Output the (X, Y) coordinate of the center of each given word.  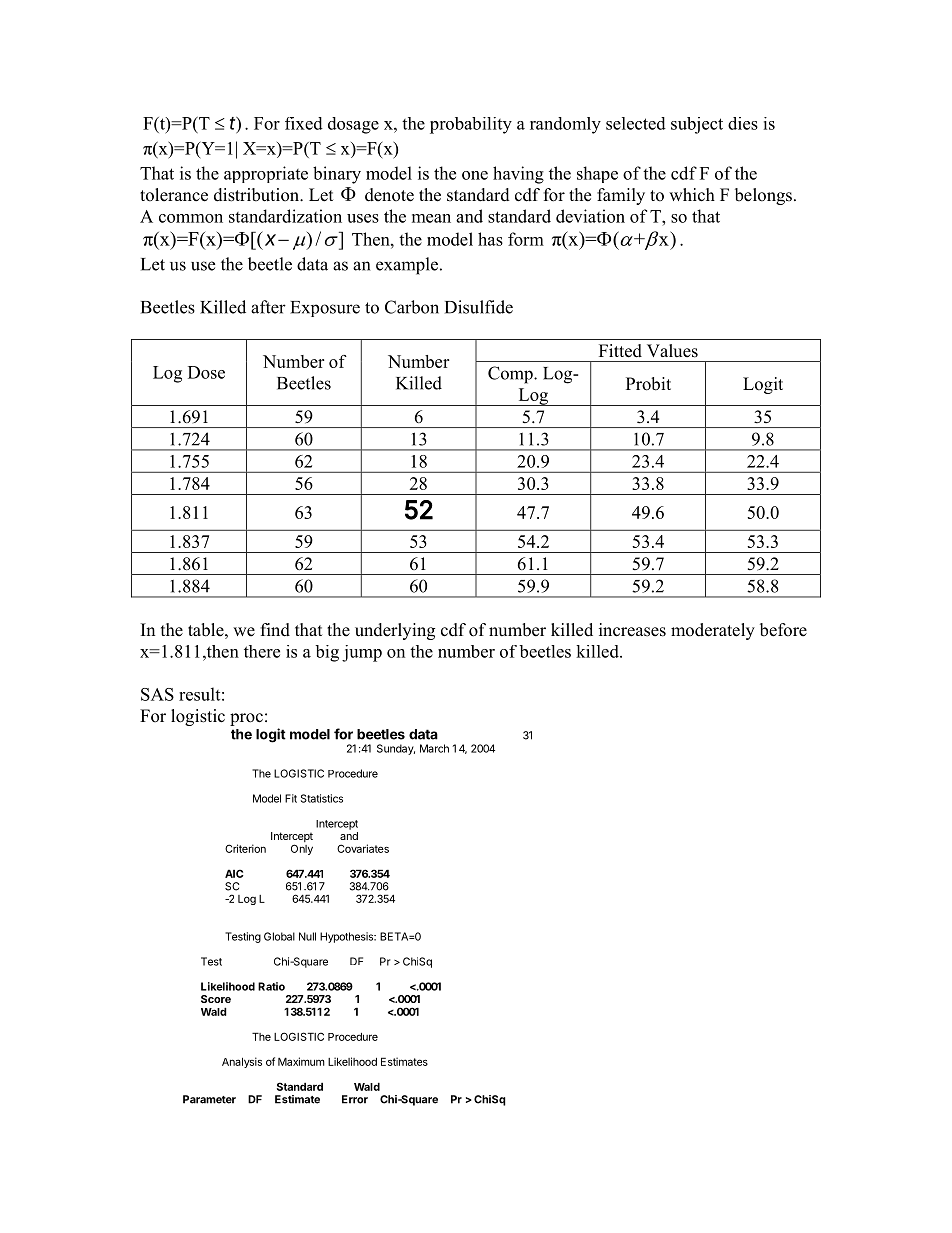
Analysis (242, 1062)
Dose (206, 372)
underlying (395, 631)
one (475, 175)
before (783, 630)
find (275, 630)
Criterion (245, 848)
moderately (713, 631)
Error (355, 1099)
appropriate (266, 174)
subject (697, 125)
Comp (511, 375)
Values (672, 351)
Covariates (363, 848)
